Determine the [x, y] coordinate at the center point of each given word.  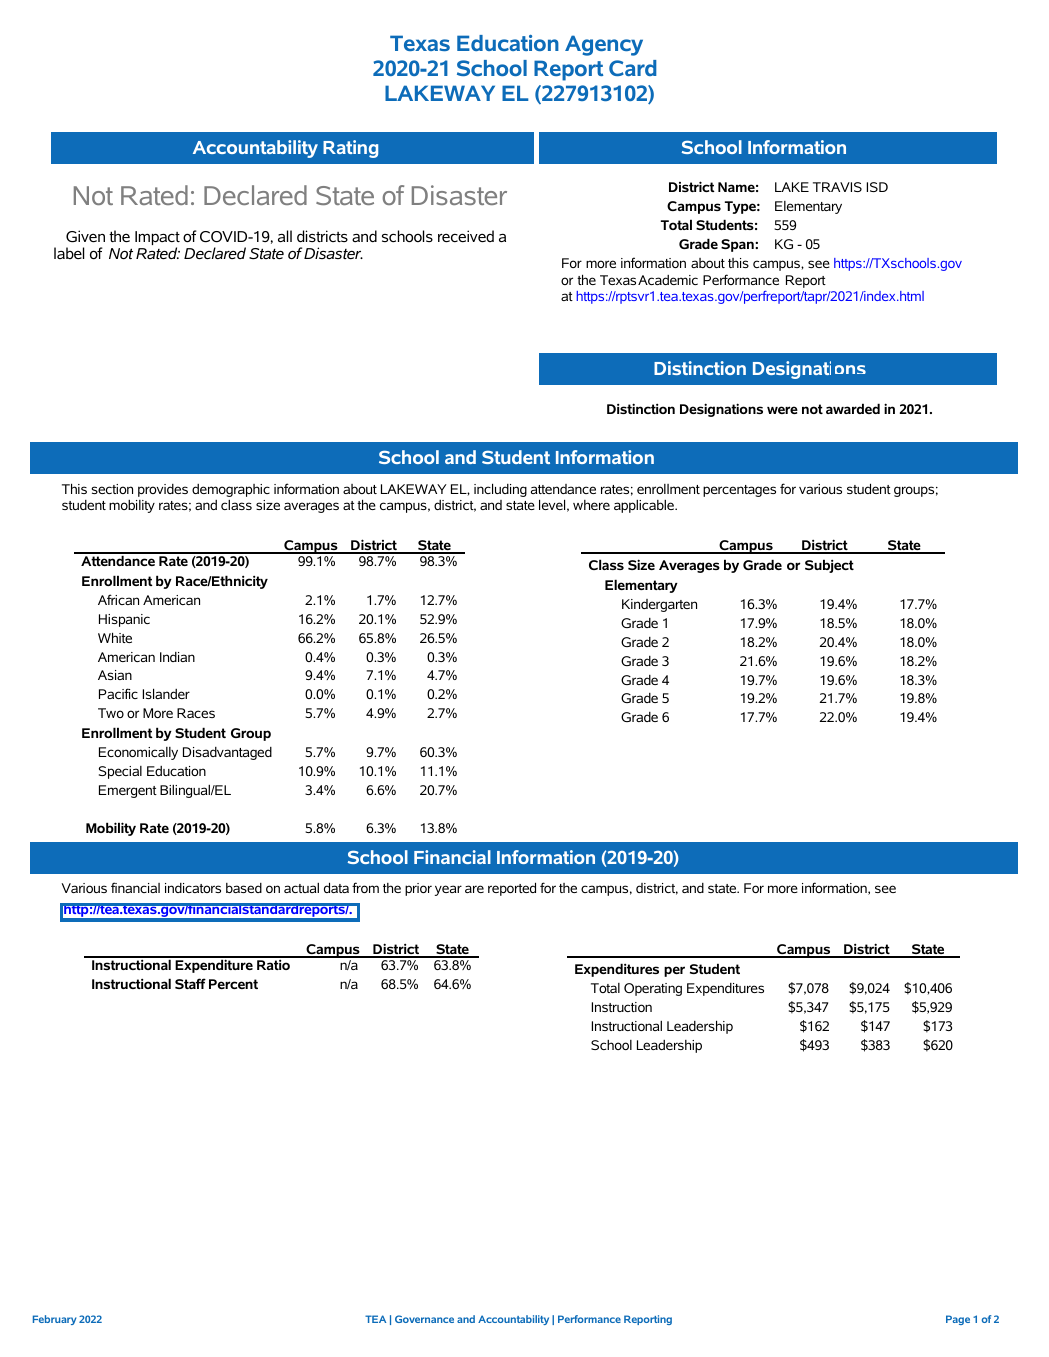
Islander [166, 693]
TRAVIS [837, 187]
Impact [157, 239]
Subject [829, 566]
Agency [604, 45]
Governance [424, 1319]
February [54, 1320]
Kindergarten [659, 605]
